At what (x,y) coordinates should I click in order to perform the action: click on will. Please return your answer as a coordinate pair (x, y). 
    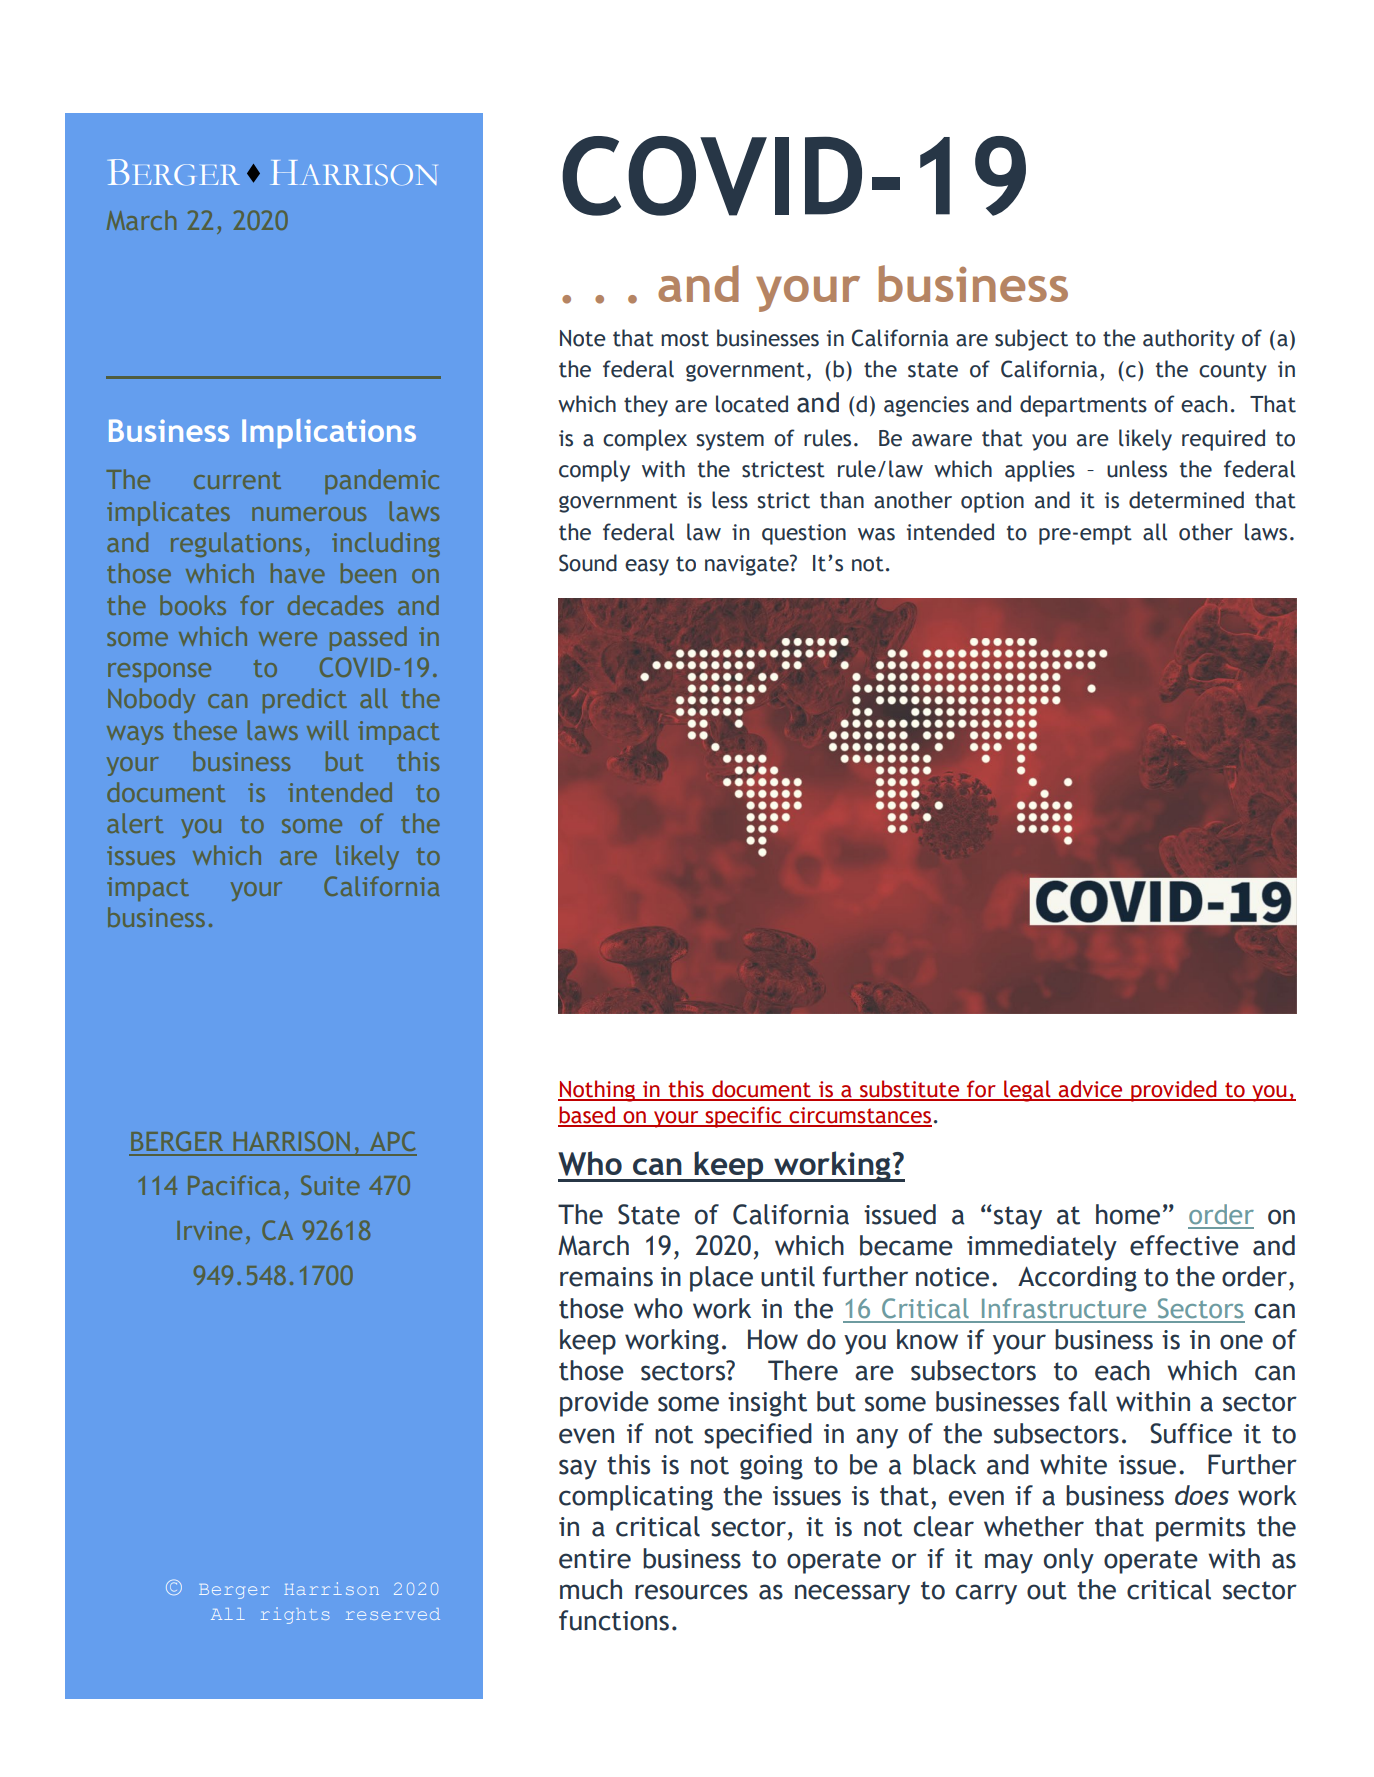
    Looking at the image, I should click on (328, 730).
